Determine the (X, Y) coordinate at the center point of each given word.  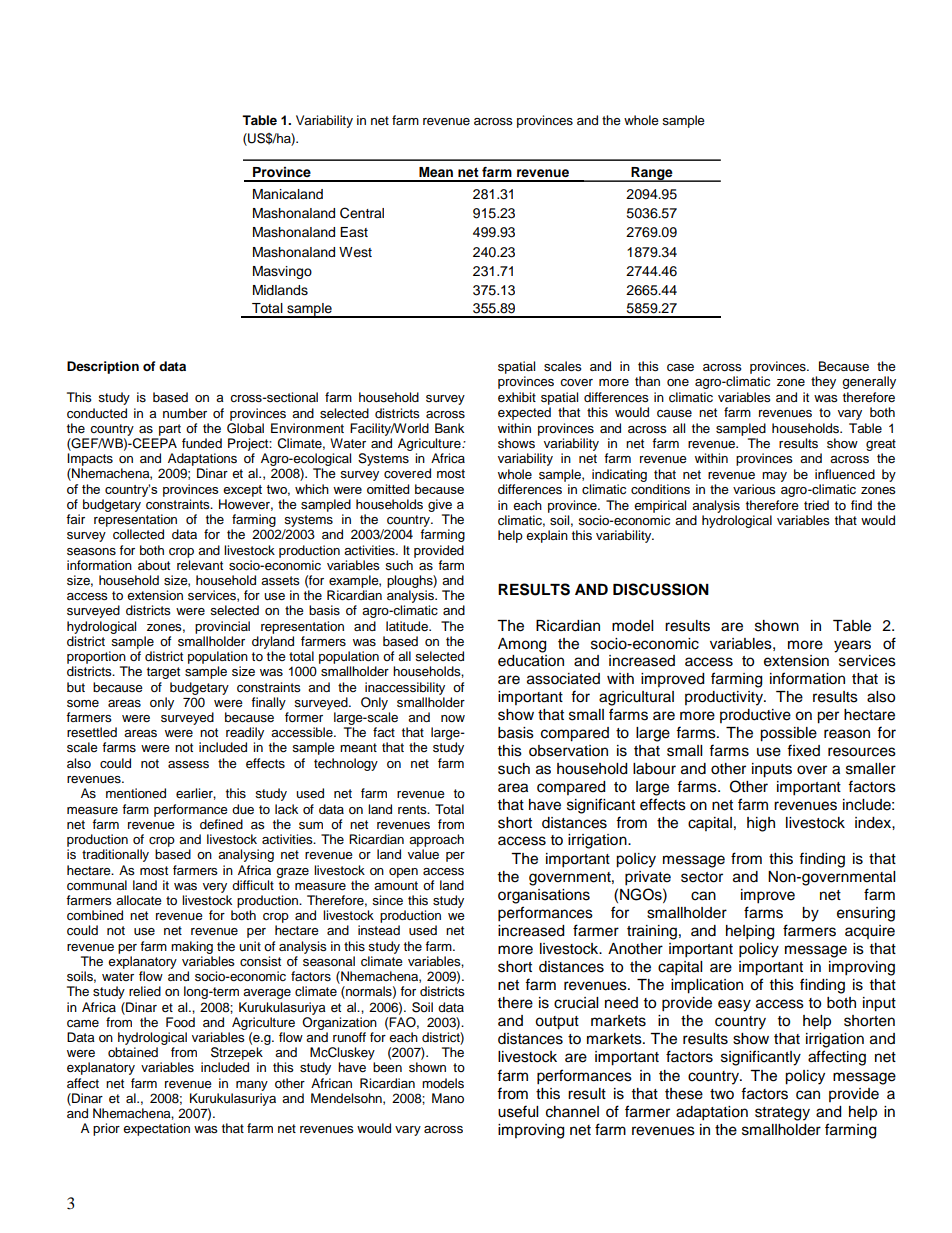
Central (362, 213)
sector (702, 877)
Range (652, 174)
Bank (449, 428)
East (354, 232)
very (215, 888)
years (852, 646)
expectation (156, 1129)
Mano (448, 1098)
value (423, 854)
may (774, 477)
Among (522, 645)
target (163, 673)
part (170, 430)
